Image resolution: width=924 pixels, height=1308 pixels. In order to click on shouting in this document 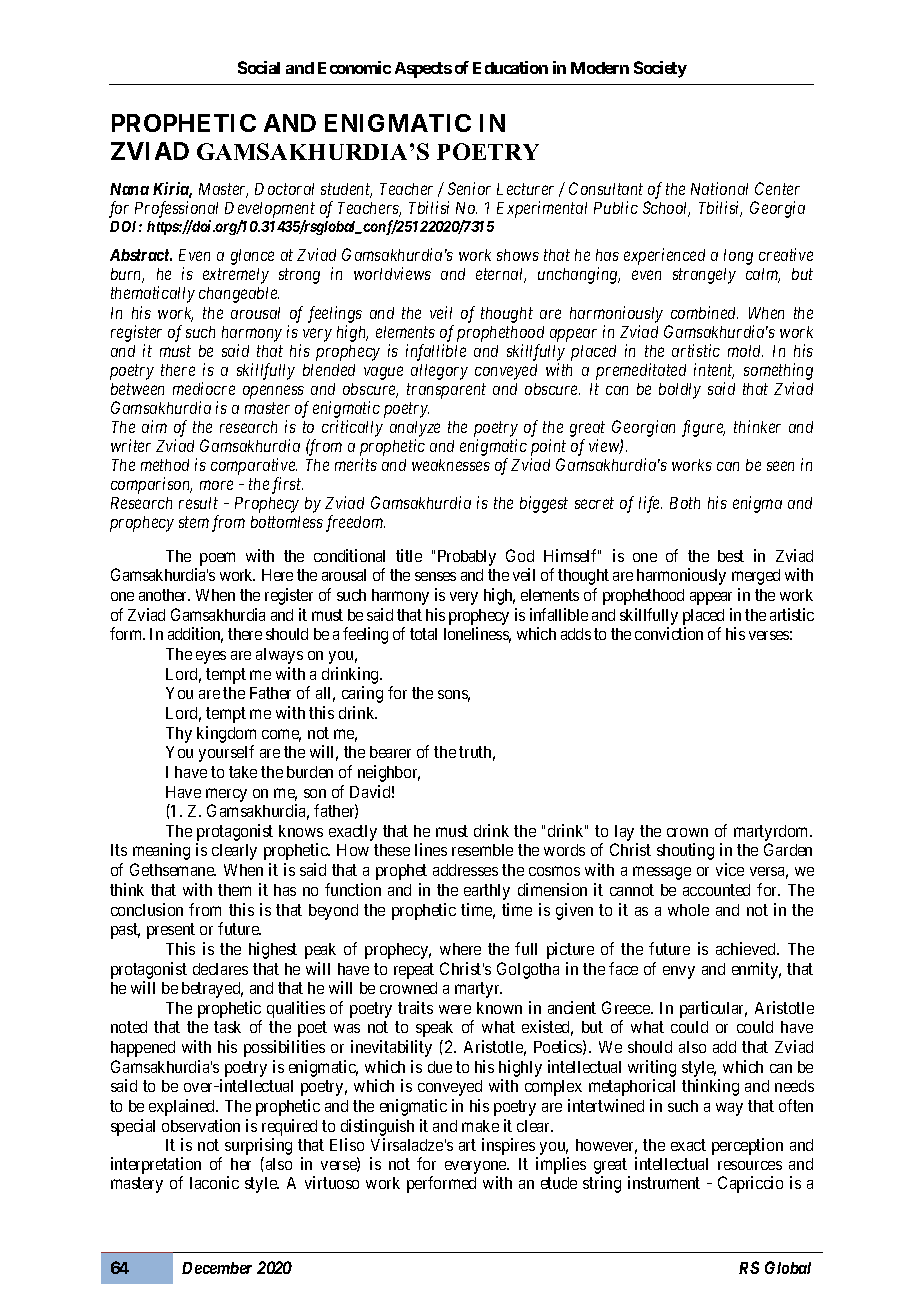, I will do `click(685, 851)`.
